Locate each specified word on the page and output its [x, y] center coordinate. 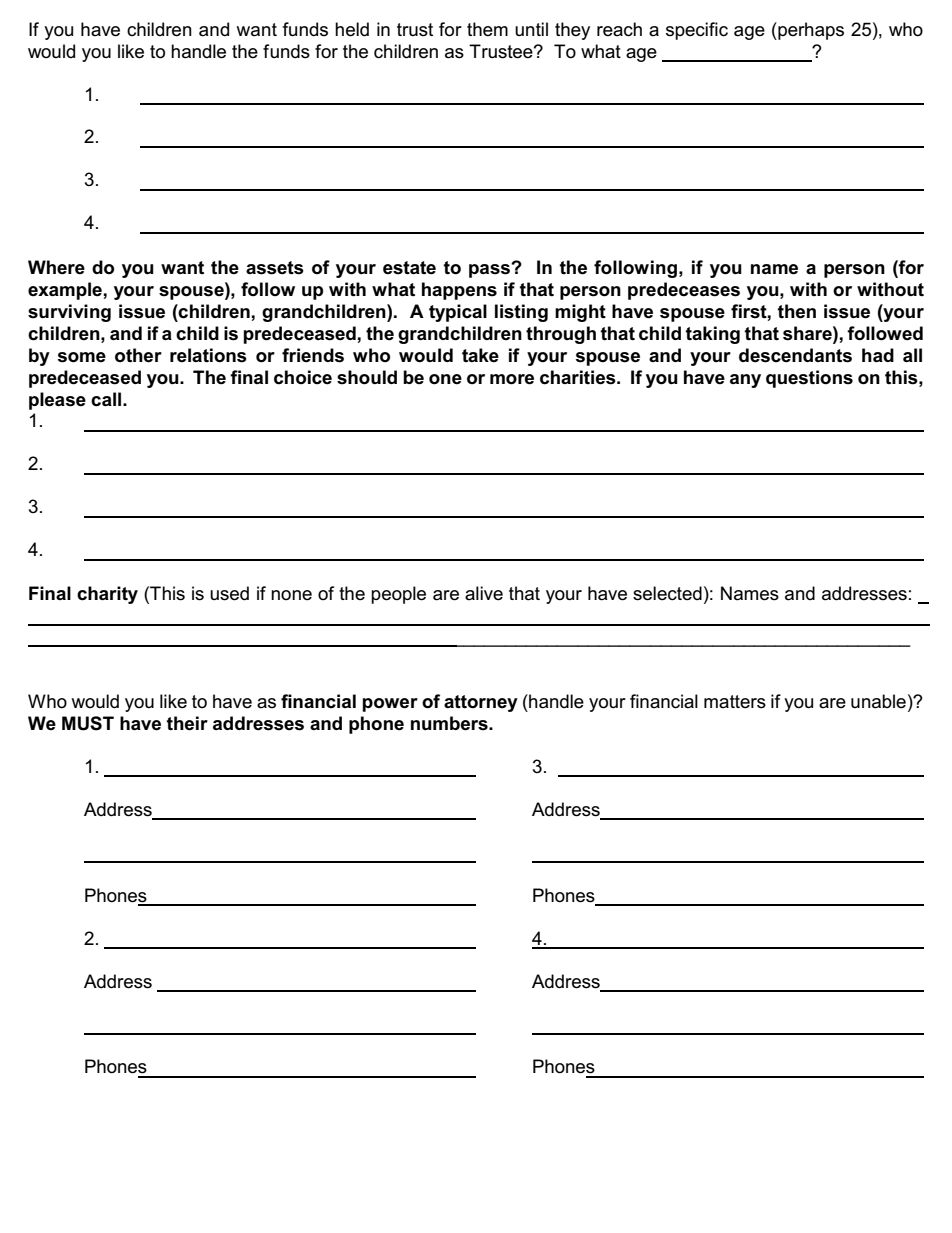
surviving [69, 313]
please [57, 401]
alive [484, 593]
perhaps [810, 31]
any [745, 381]
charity [107, 595]
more [512, 379]
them [487, 29]
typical [458, 313]
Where [56, 267]
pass [490, 270]
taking [713, 335]
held [352, 29]
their [187, 723]
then [797, 311]
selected [667, 593]
